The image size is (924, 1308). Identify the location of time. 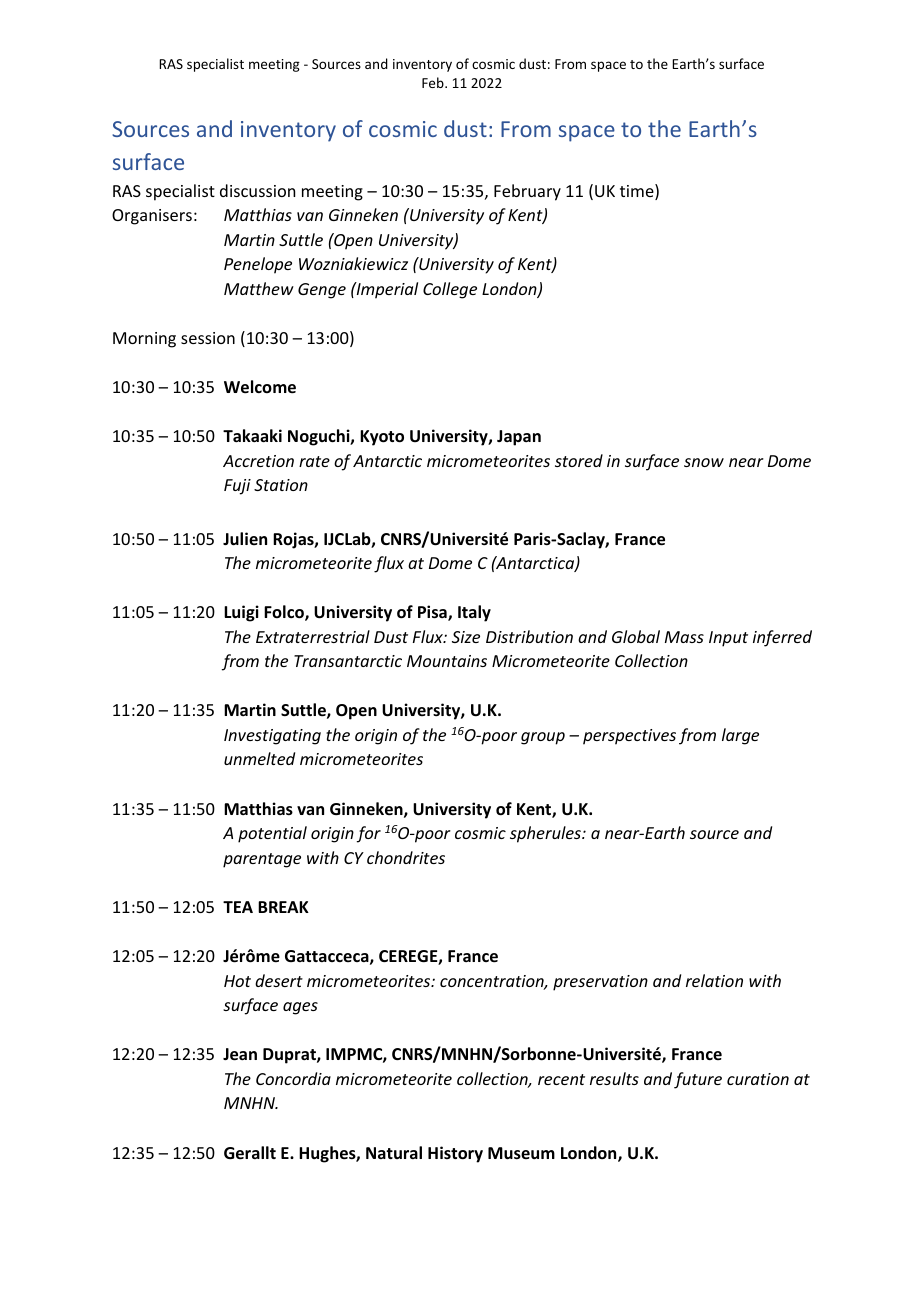
(638, 192).
